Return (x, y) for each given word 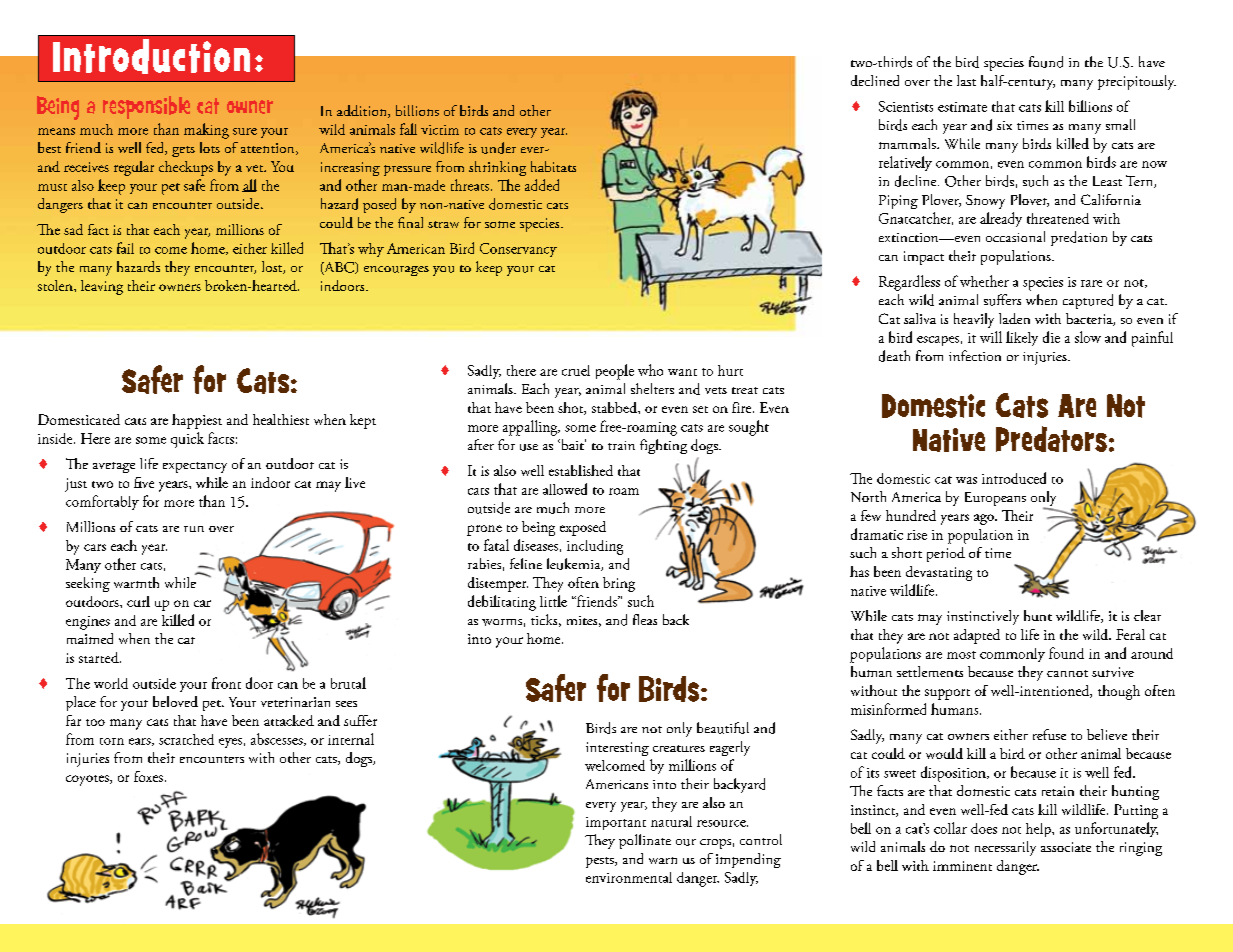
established (581, 470)
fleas (645, 619)
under (498, 148)
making (206, 131)
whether (984, 281)
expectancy (195, 467)
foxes (148, 776)
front (226, 683)
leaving (102, 287)
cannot (1067, 673)
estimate (962, 107)
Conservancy (518, 250)
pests (601, 862)
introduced (1014, 478)
